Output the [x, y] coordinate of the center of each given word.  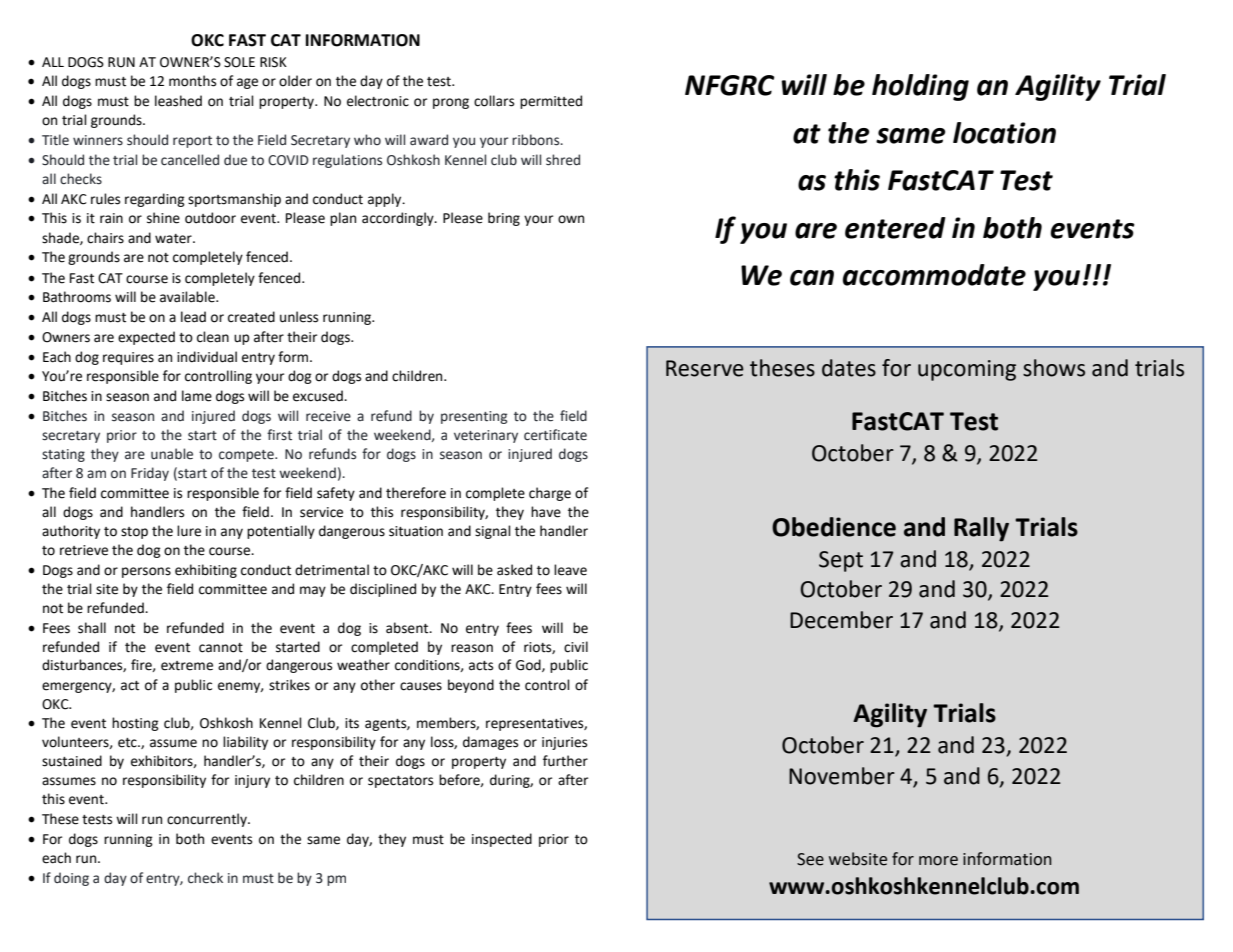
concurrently [208, 820]
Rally [981, 529]
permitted [551, 102]
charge [550, 494]
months [192, 81]
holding [920, 87]
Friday [150, 474]
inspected [502, 840]
